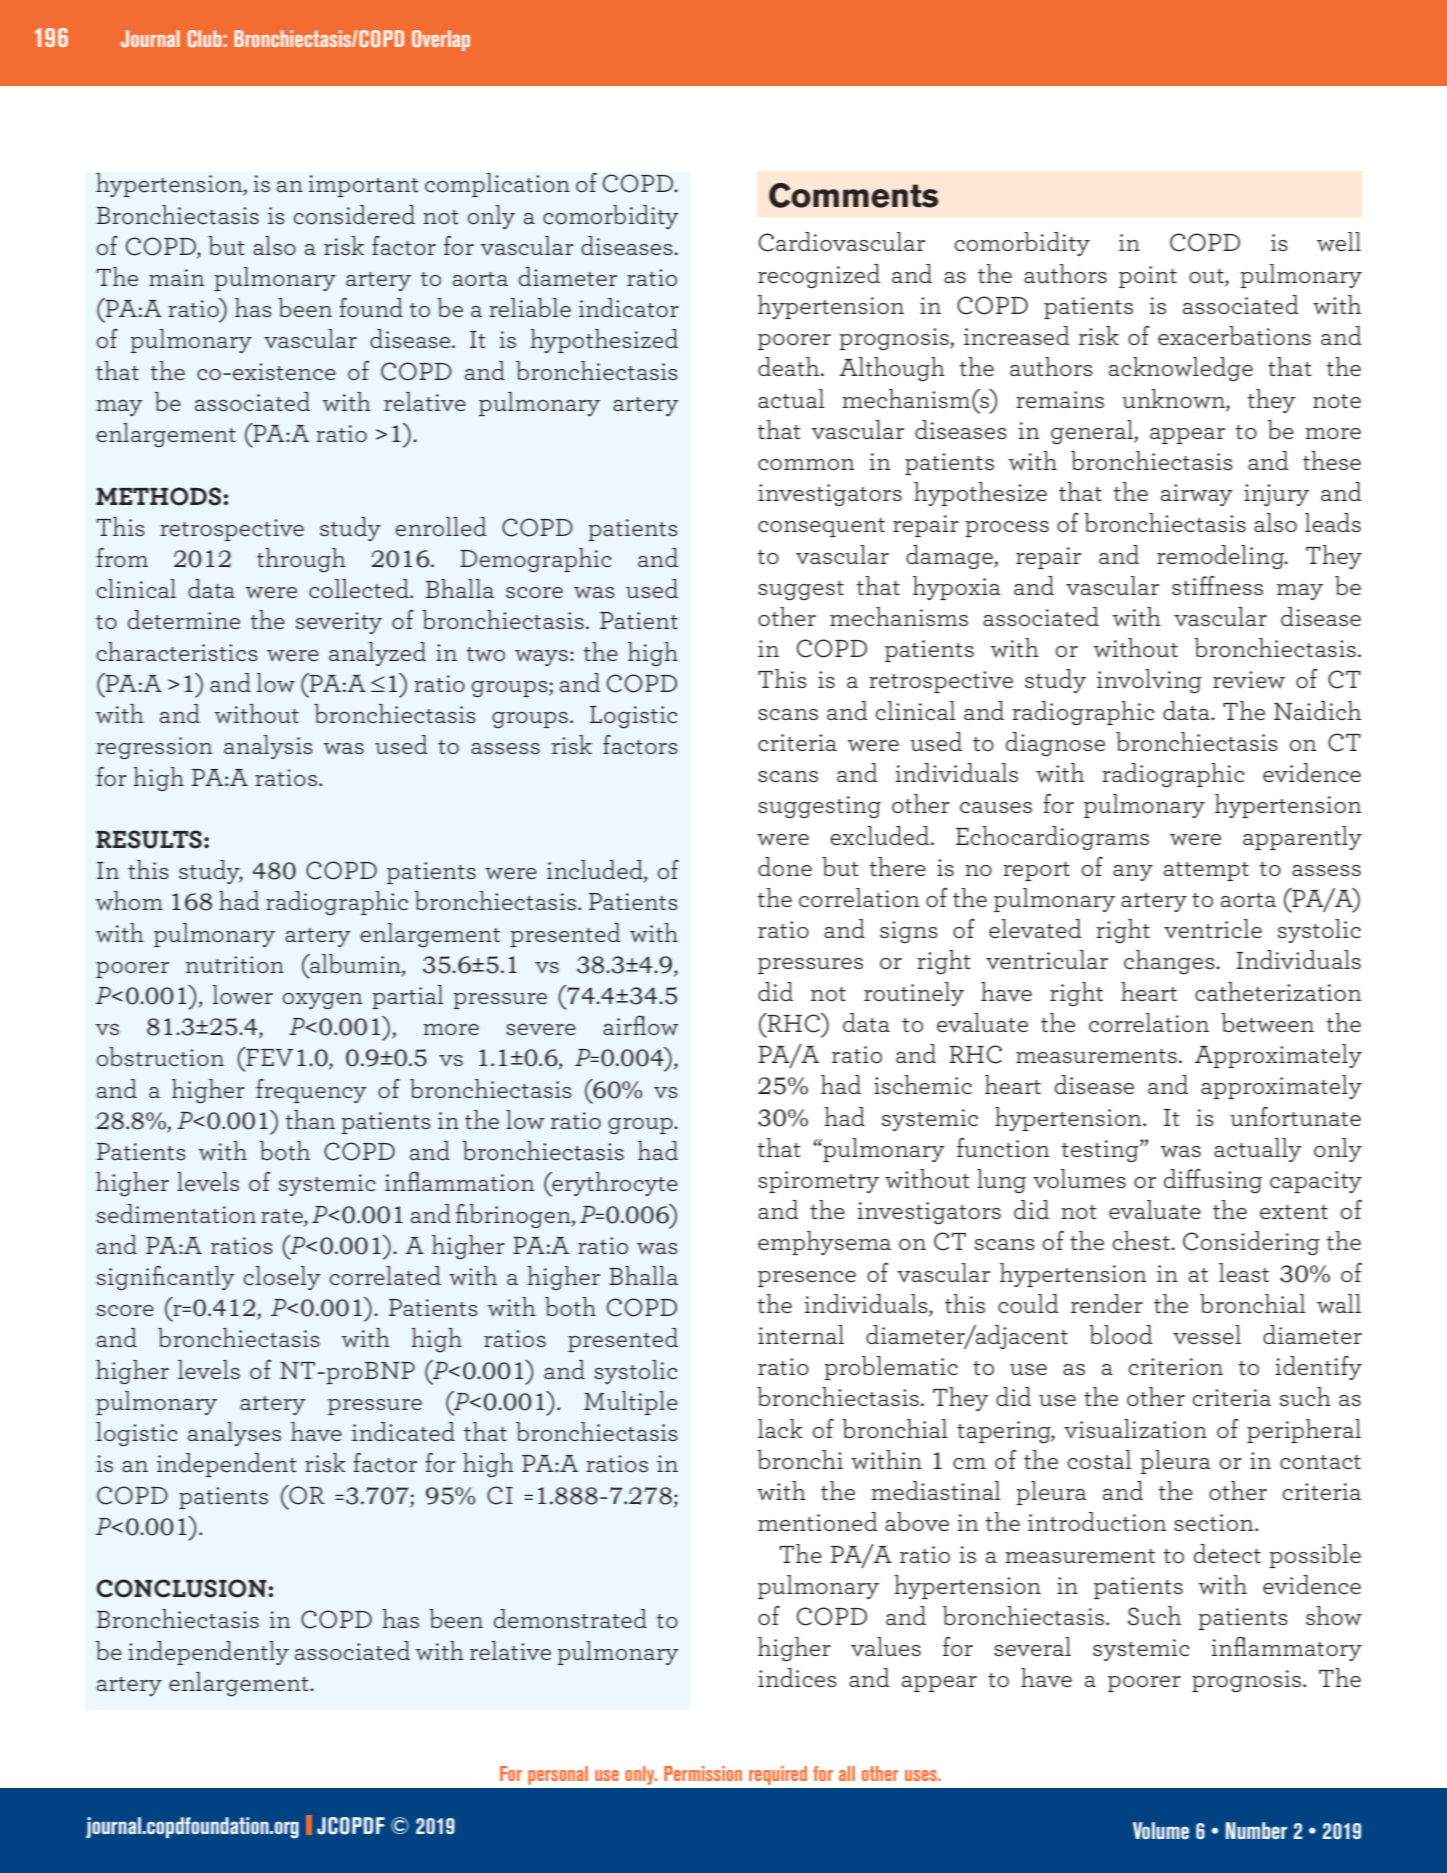 This screenshot has width=1447, height=1873. What do you see at coordinates (1175, 1366) in the screenshot?
I see `criterion` at bounding box center [1175, 1366].
